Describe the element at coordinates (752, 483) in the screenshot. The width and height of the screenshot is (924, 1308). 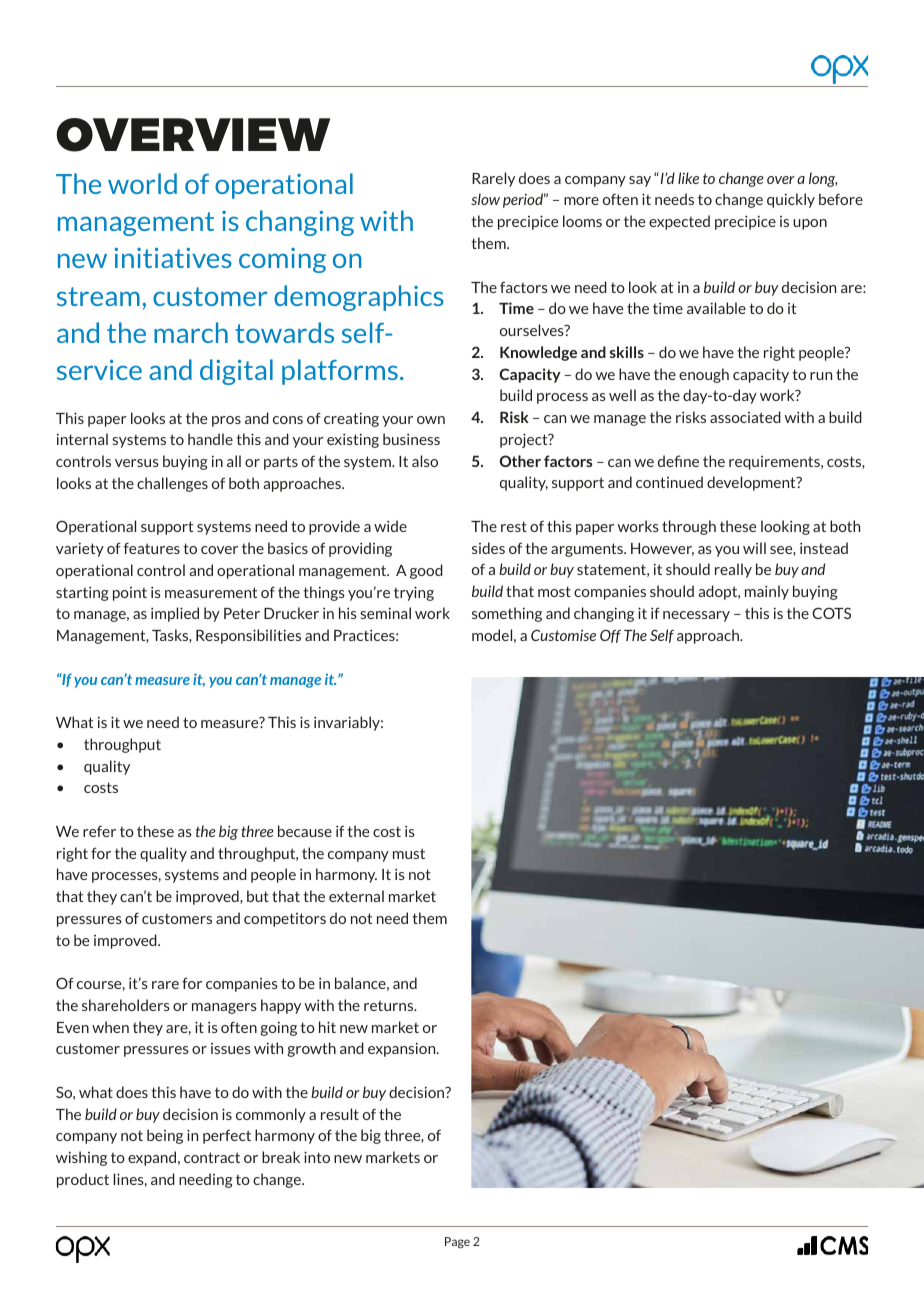
I see `development` at that location.
